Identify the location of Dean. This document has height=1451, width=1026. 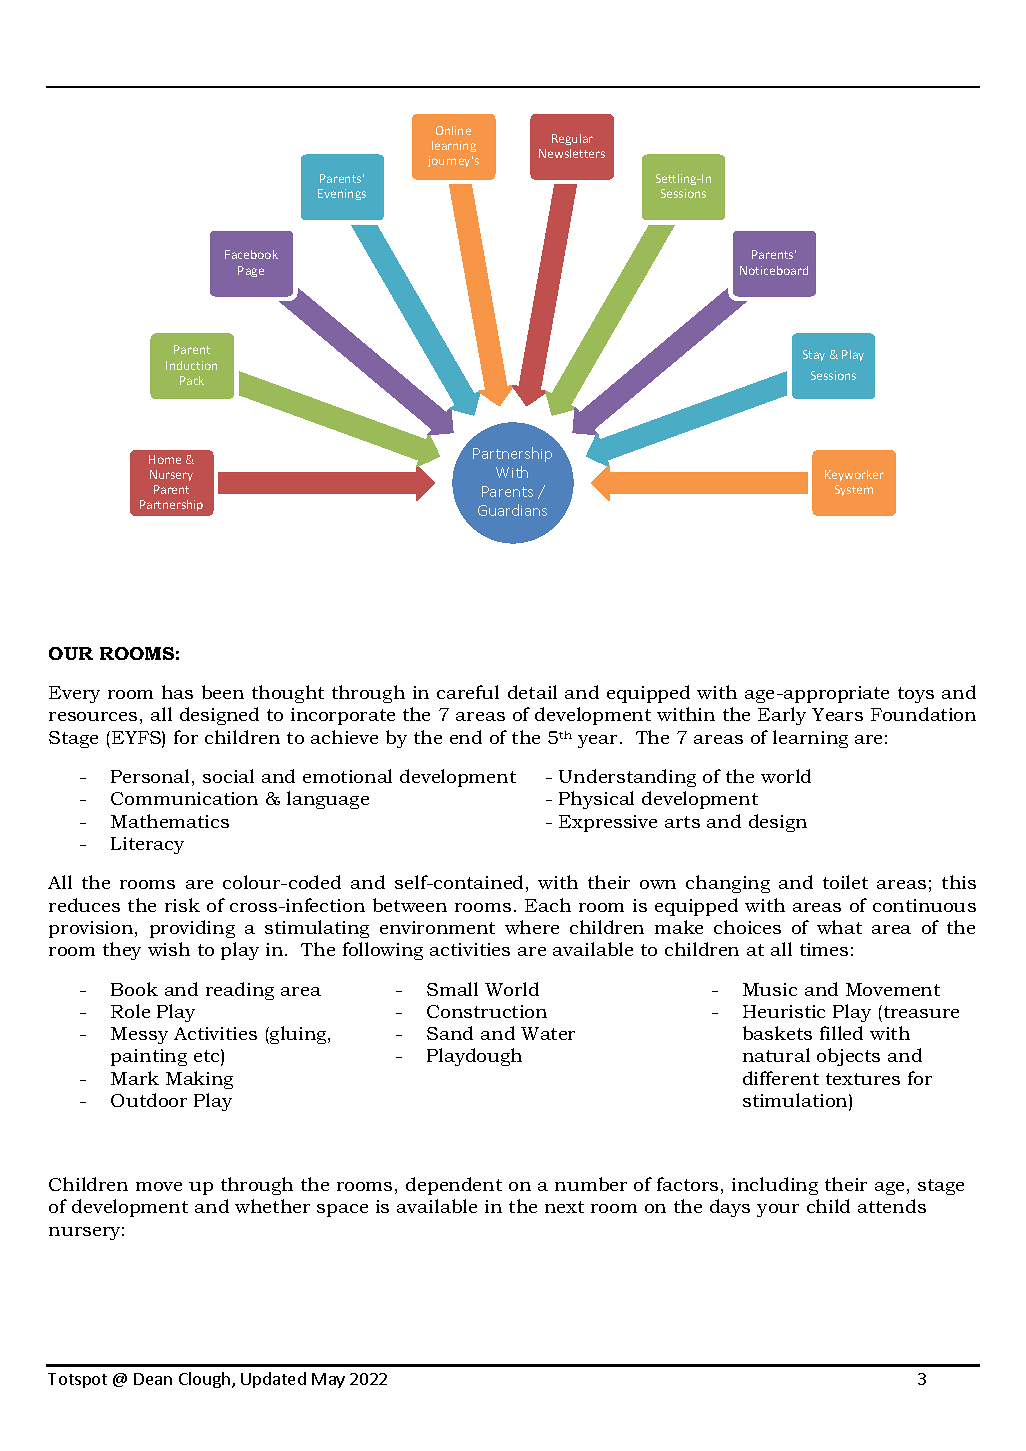
(153, 1379).
